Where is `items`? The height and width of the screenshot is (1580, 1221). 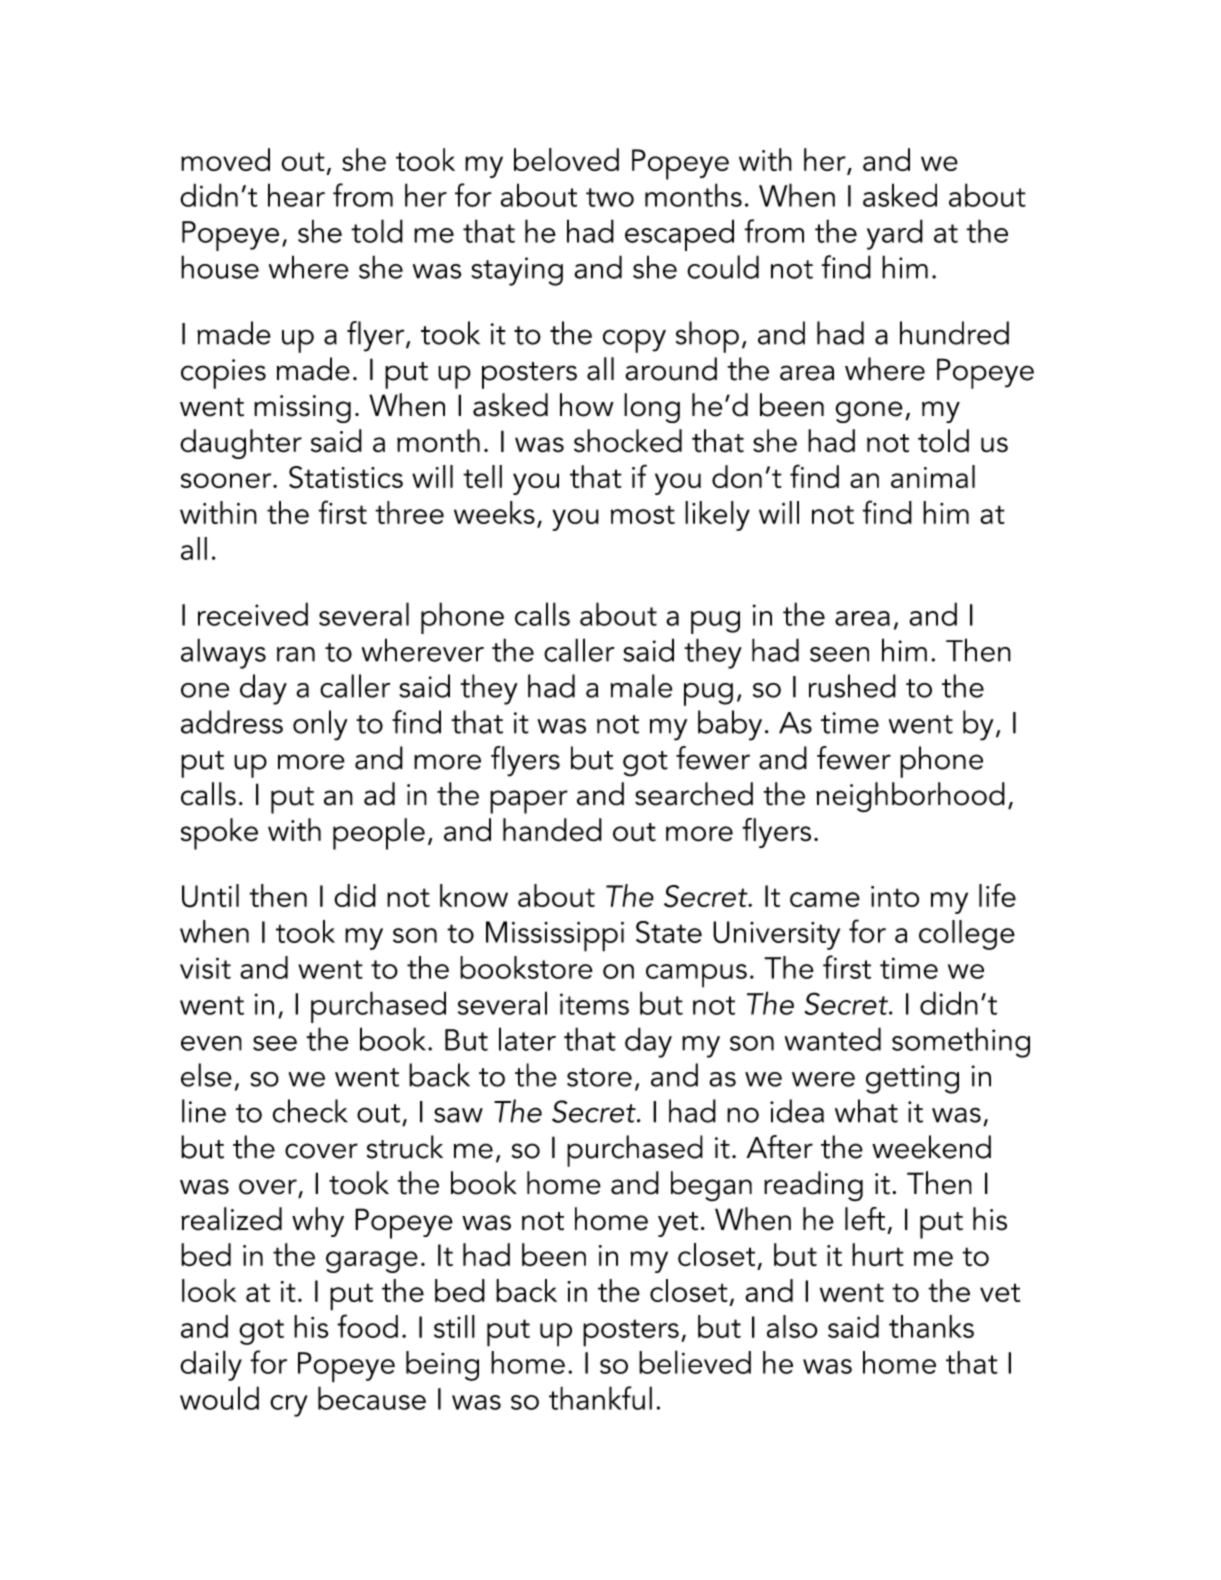 items is located at coordinates (594, 1004).
